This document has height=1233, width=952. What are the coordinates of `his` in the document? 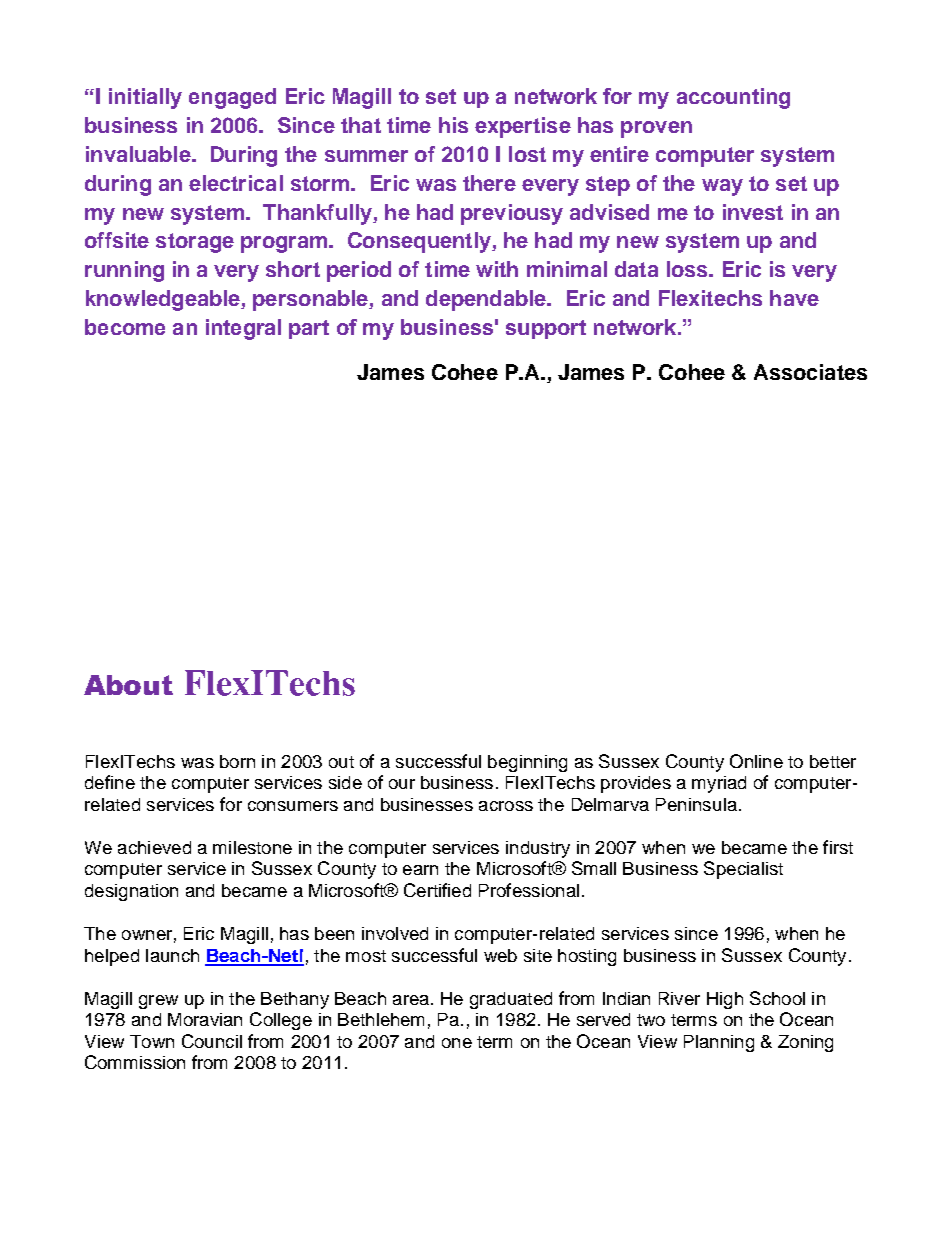 It's located at (453, 125).
